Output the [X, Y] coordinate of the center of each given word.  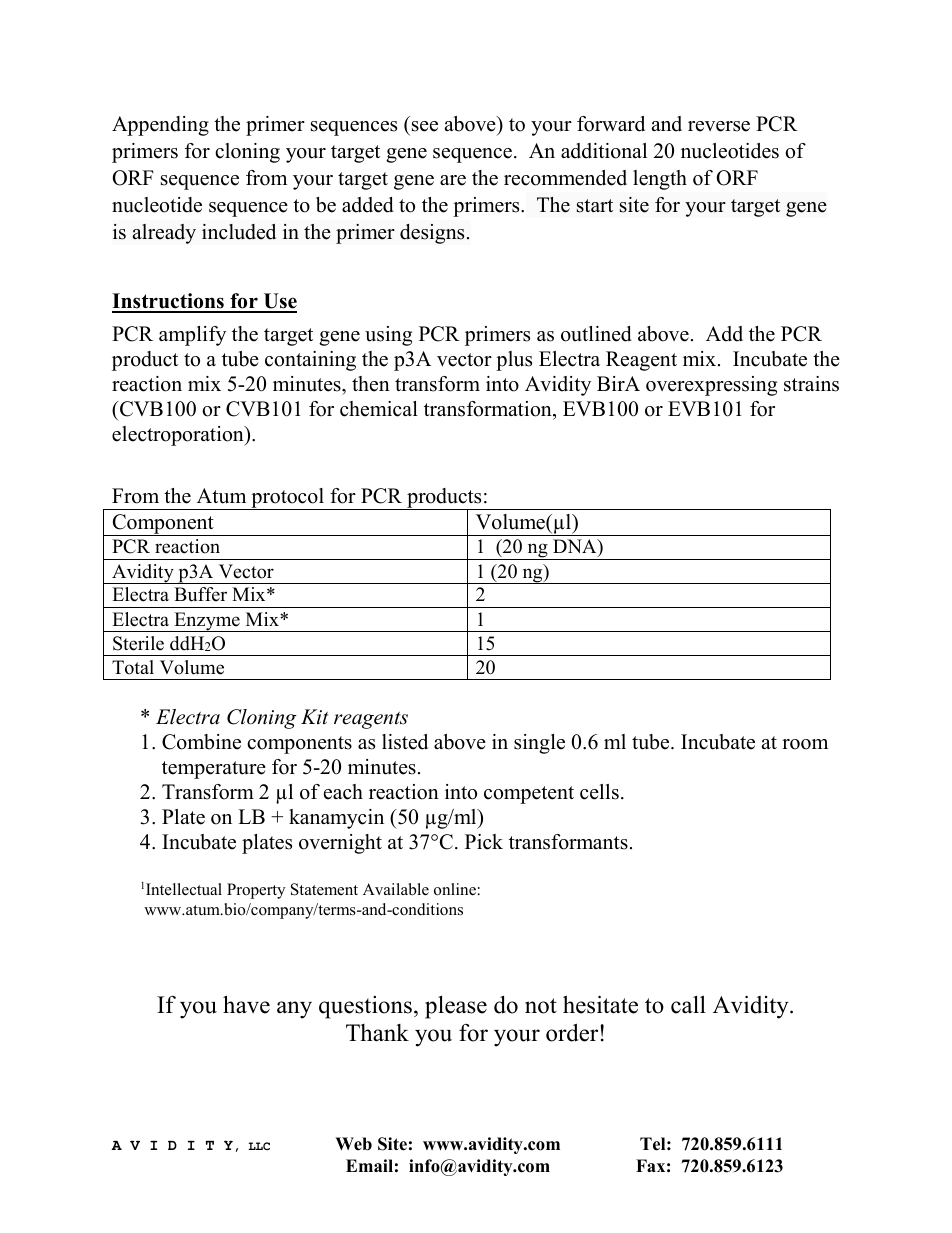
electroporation [179, 436]
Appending [160, 126]
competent [529, 795]
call [688, 1004]
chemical [379, 409]
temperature [214, 770]
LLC [259, 1146]
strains [811, 384]
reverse [719, 126]
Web [353, 1144]
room [805, 744]
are [453, 180]
